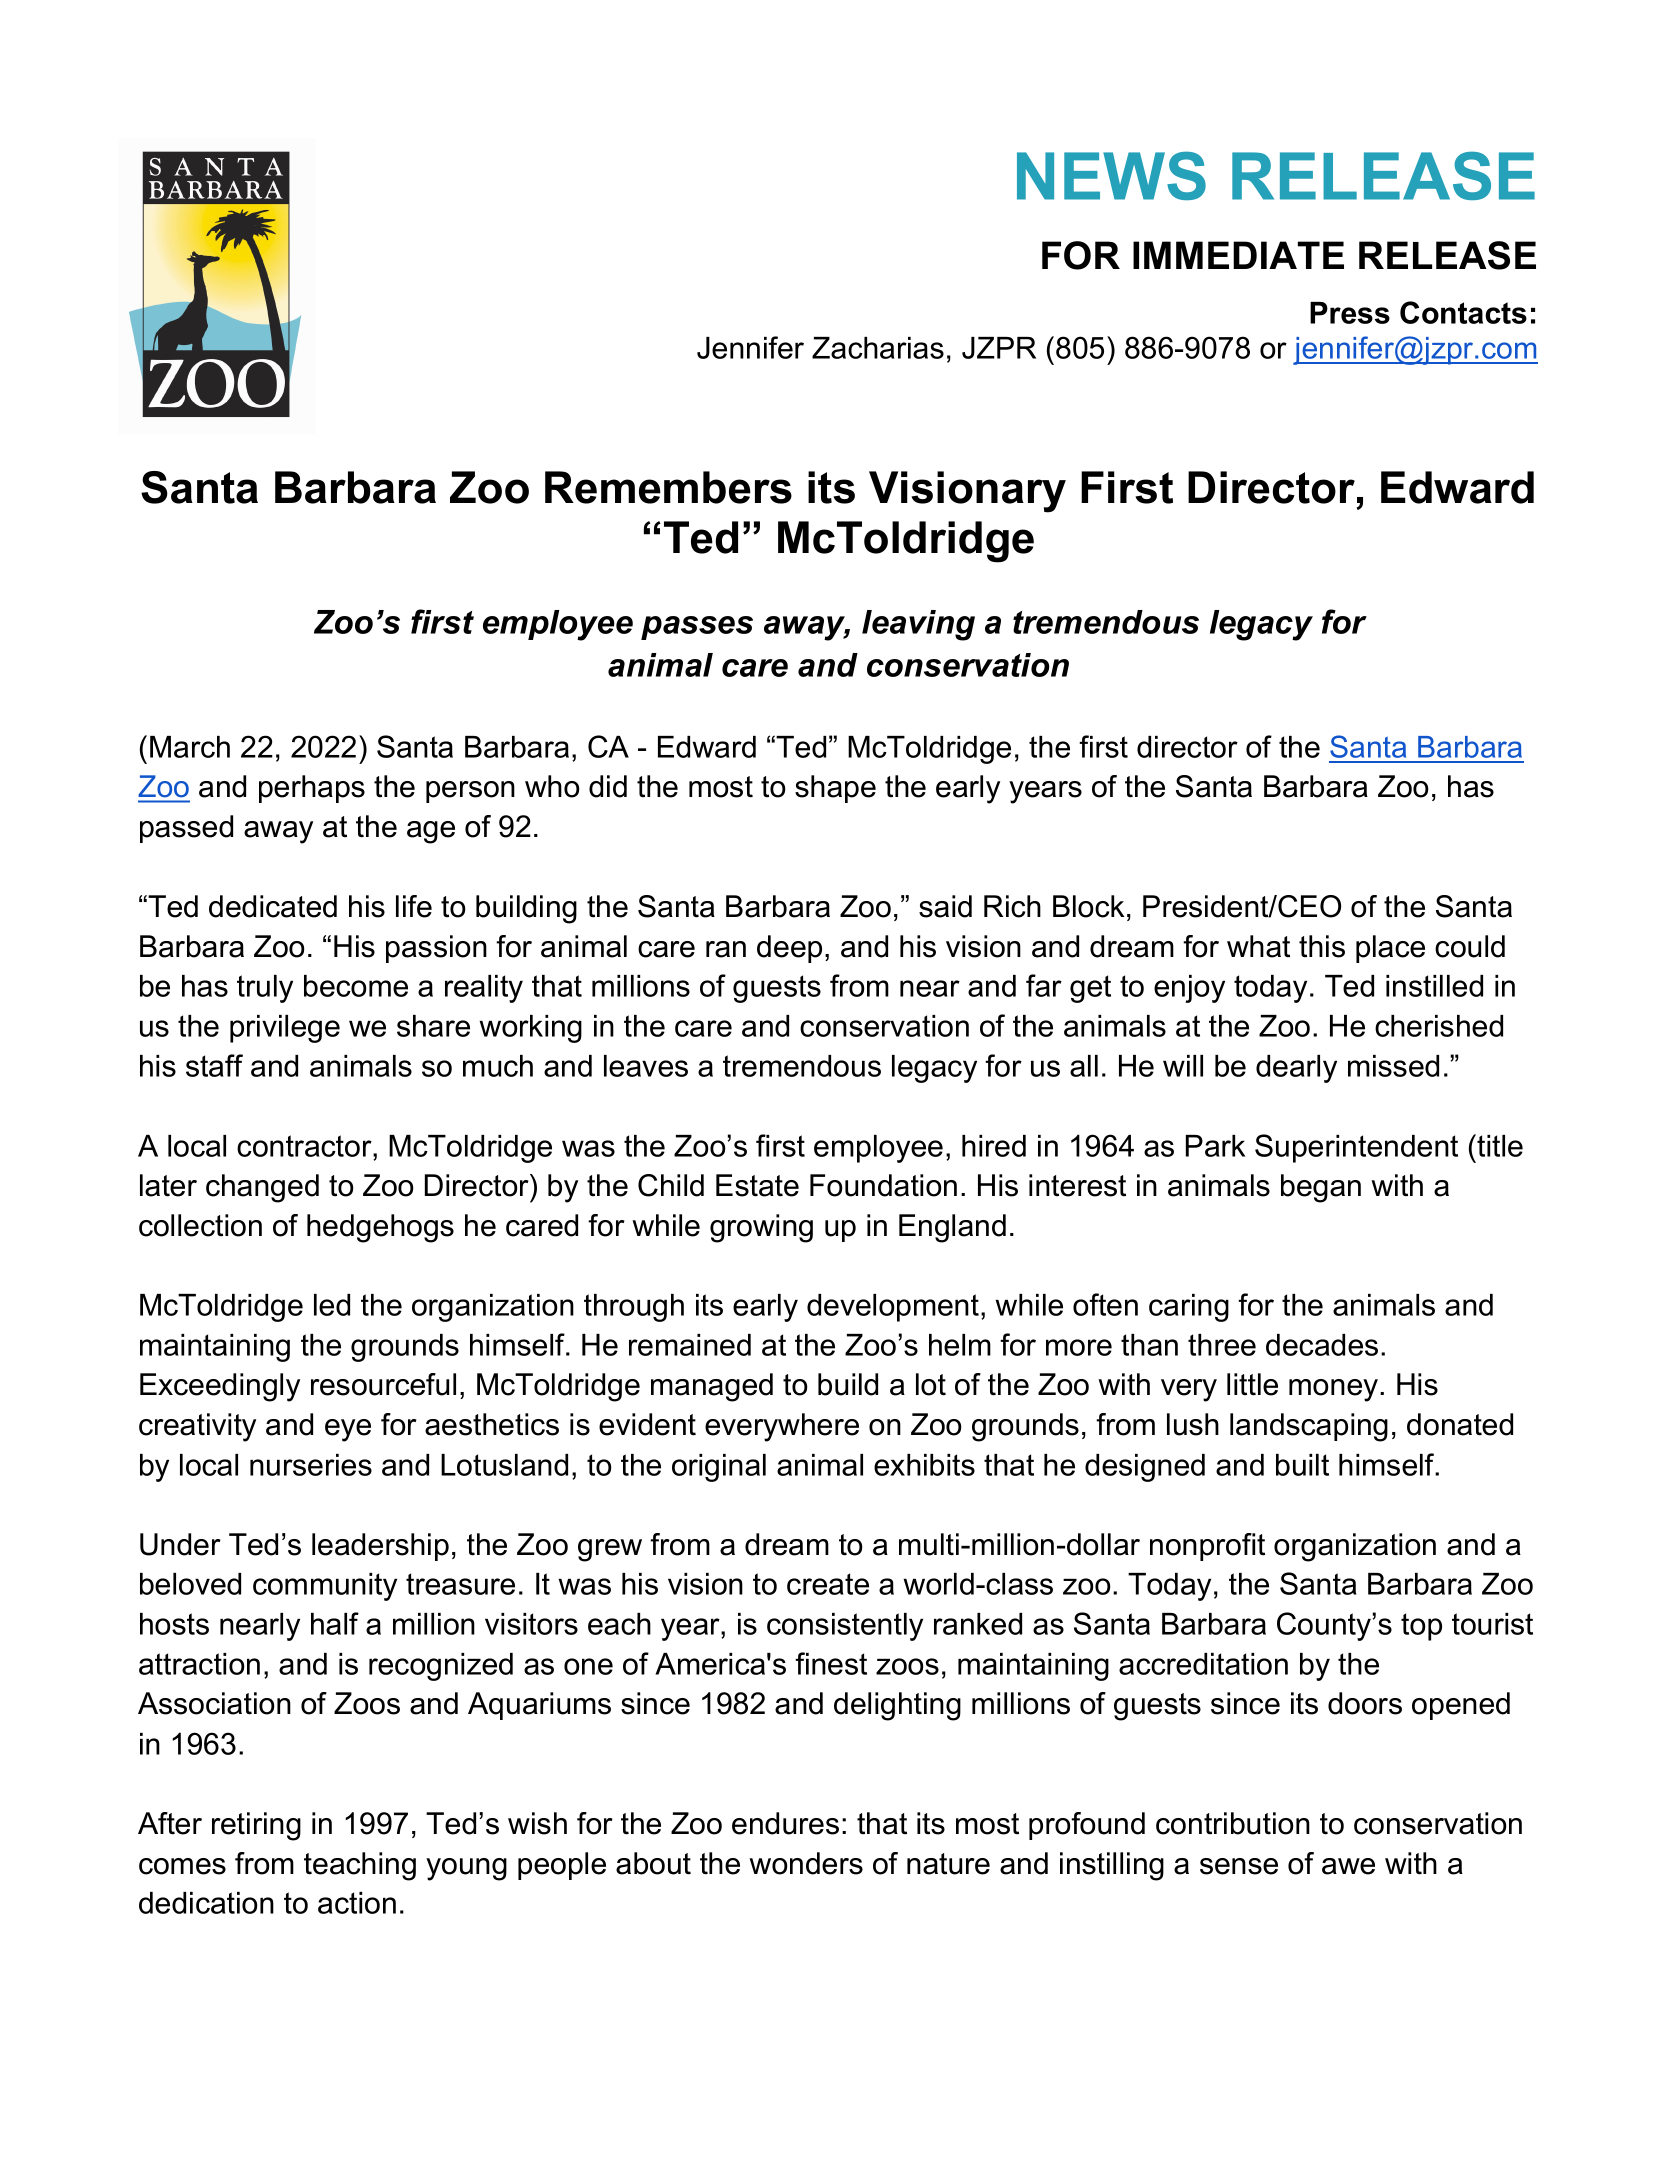  Describe the element at coordinates (878, 348) in the page. I see `Zacharias` at that location.
